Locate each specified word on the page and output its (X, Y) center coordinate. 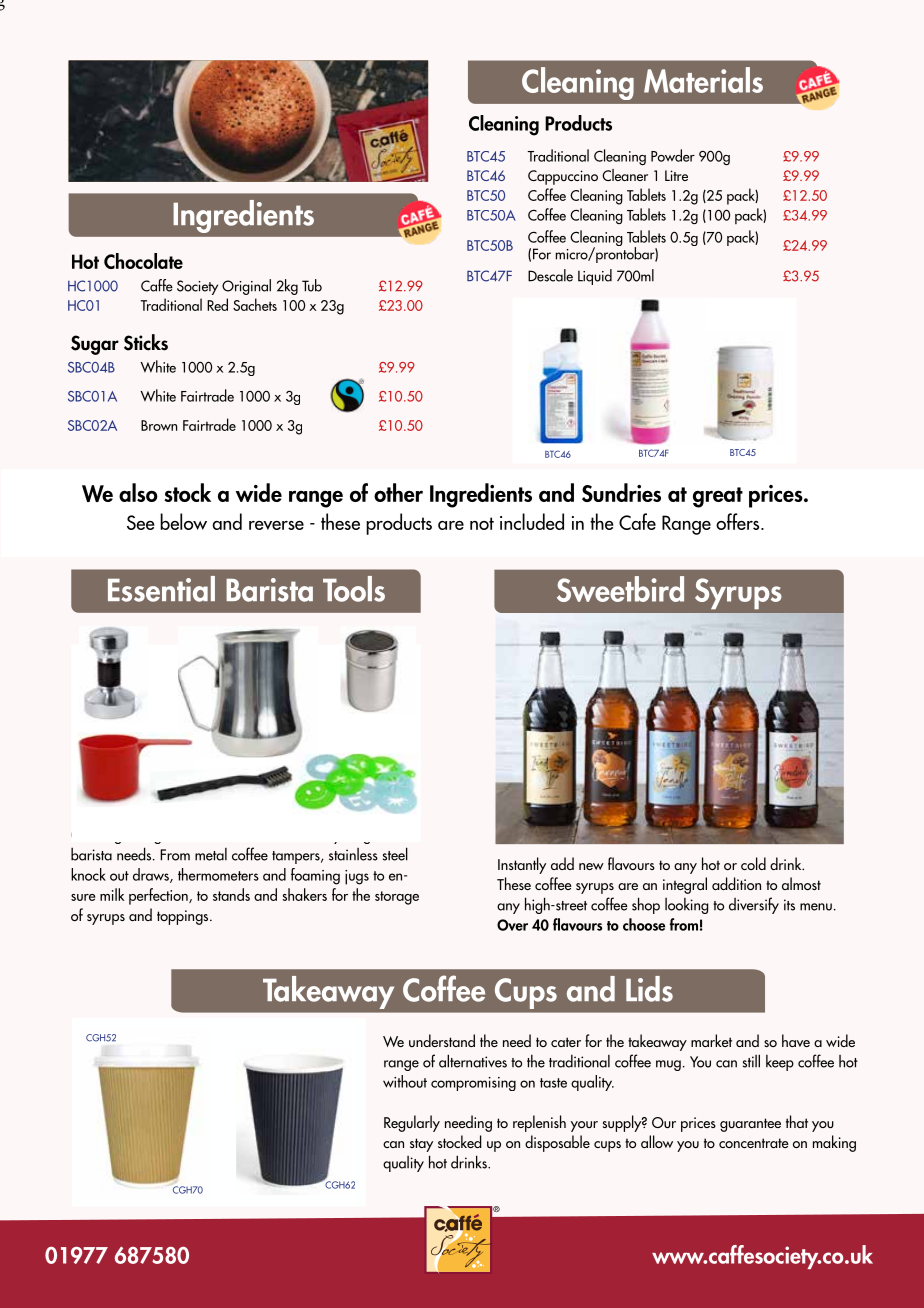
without (405, 1081)
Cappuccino (563, 177)
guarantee (750, 1125)
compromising (473, 1084)
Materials (703, 80)
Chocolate (143, 261)
